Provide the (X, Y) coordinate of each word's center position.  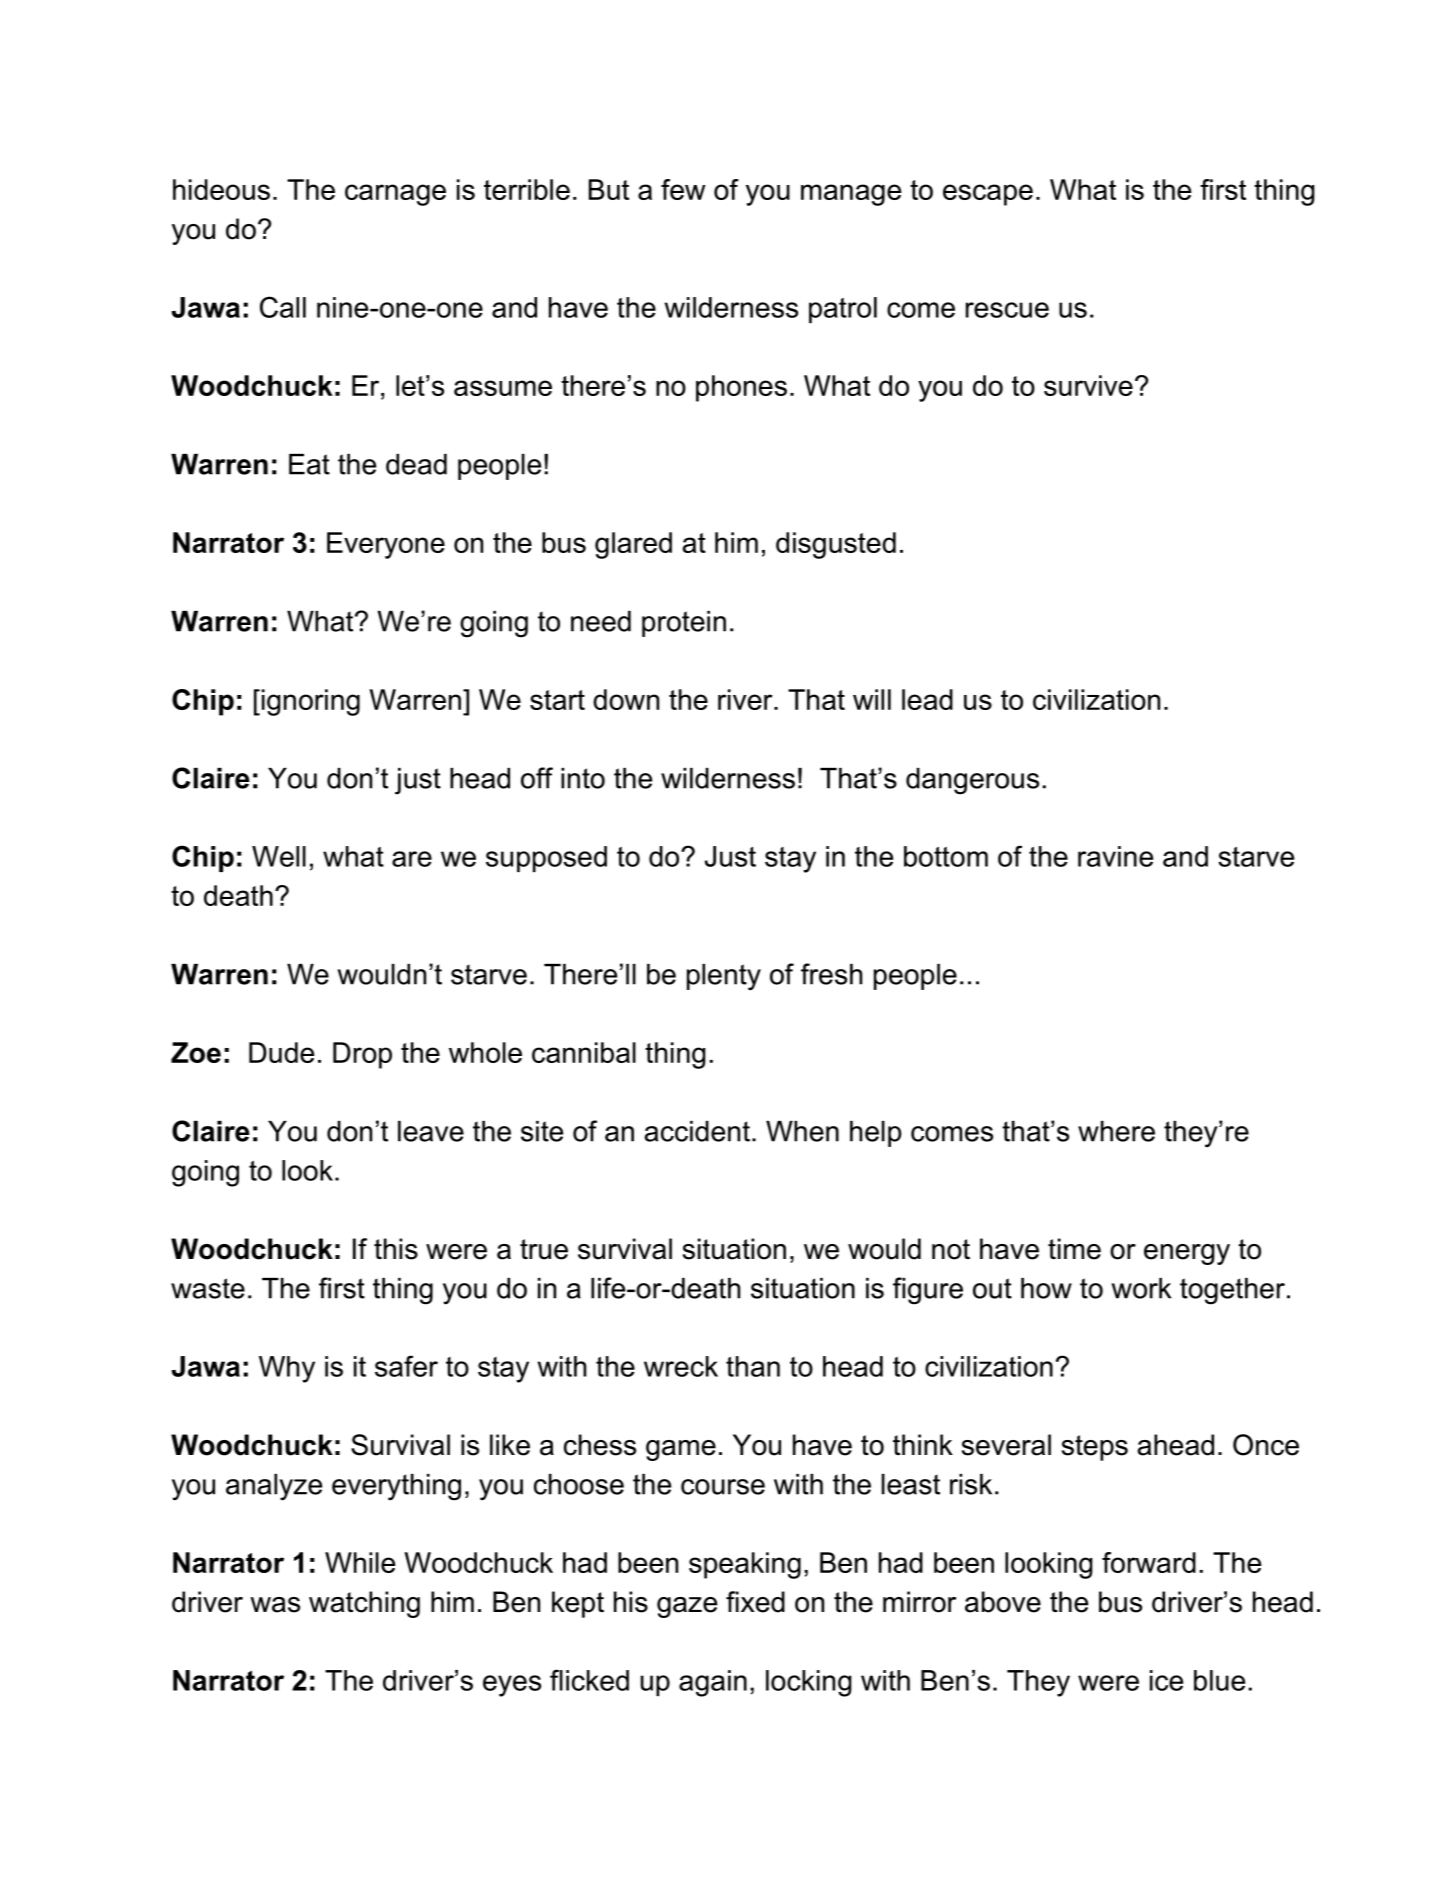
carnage (395, 195)
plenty (724, 977)
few (683, 189)
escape (988, 195)
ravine (1115, 856)
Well (279, 856)
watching (364, 1604)
